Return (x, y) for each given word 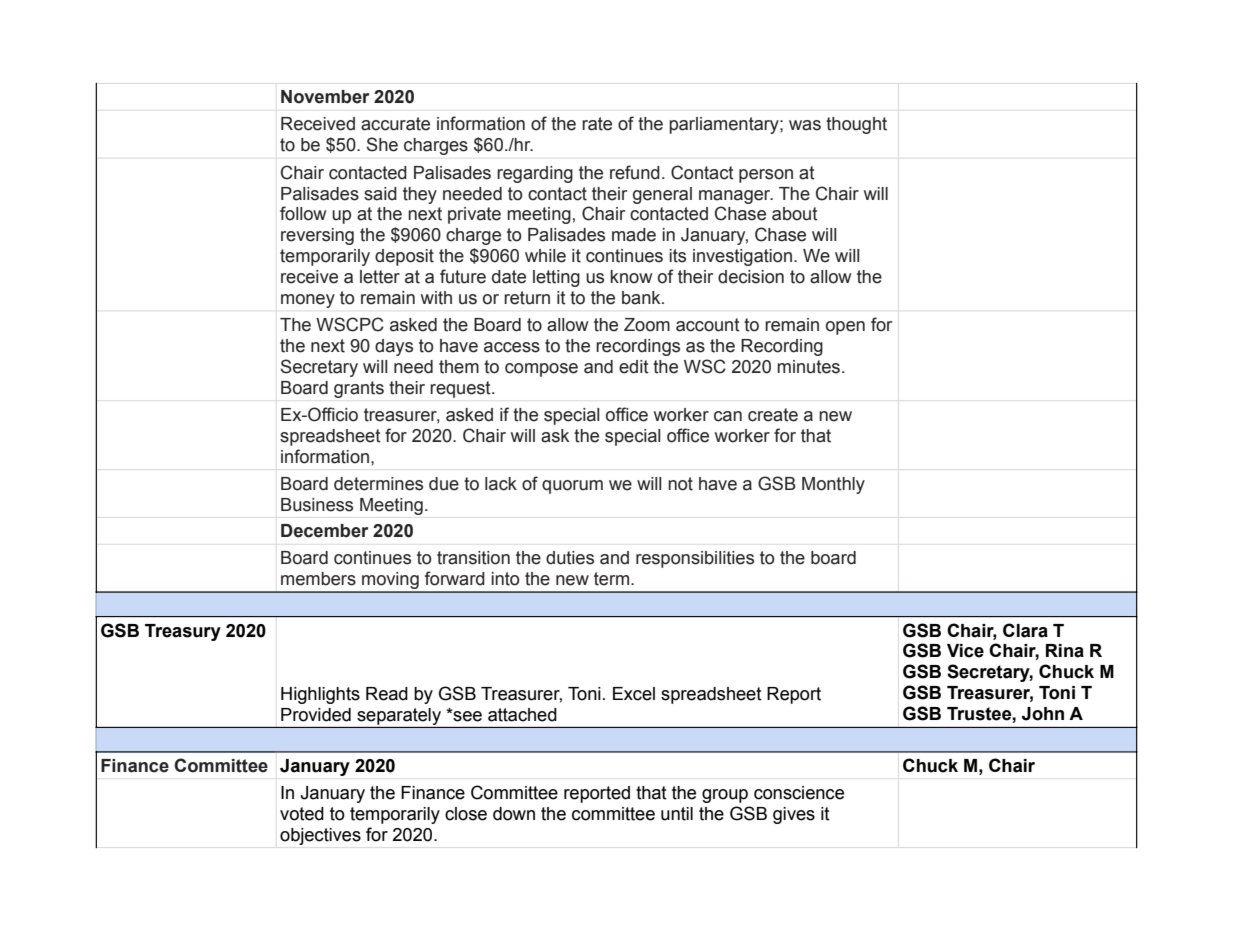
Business (317, 505)
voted (302, 814)
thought (856, 125)
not (680, 484)
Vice (965, 651)
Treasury (183, 632)
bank (642, 298)
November (325, 97)
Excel (634, 694)
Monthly (833, 485)
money (308, 301)
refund (635, 172)
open (845, 328)
